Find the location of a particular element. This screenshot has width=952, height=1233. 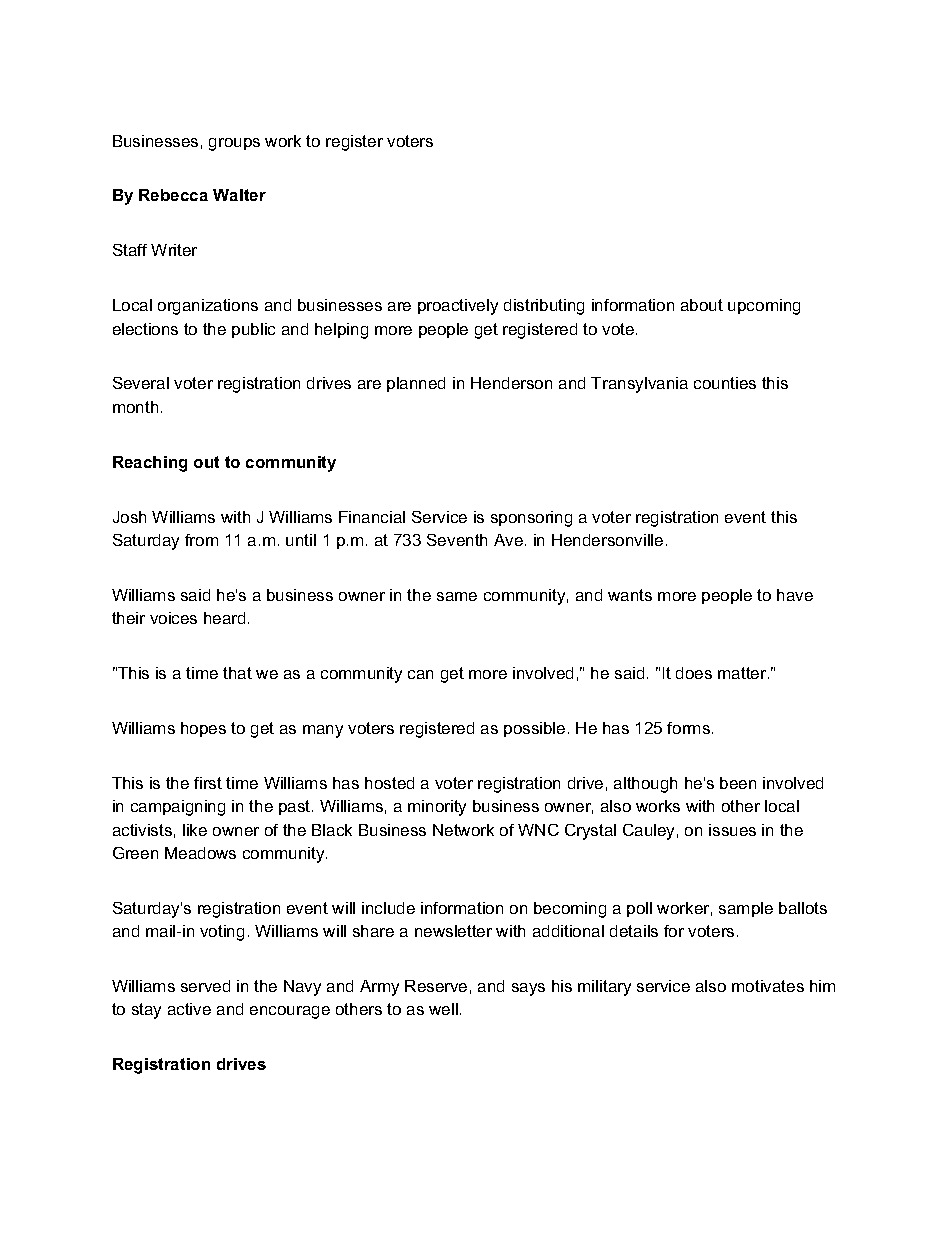

counties is located at coordinates (725, 383).
